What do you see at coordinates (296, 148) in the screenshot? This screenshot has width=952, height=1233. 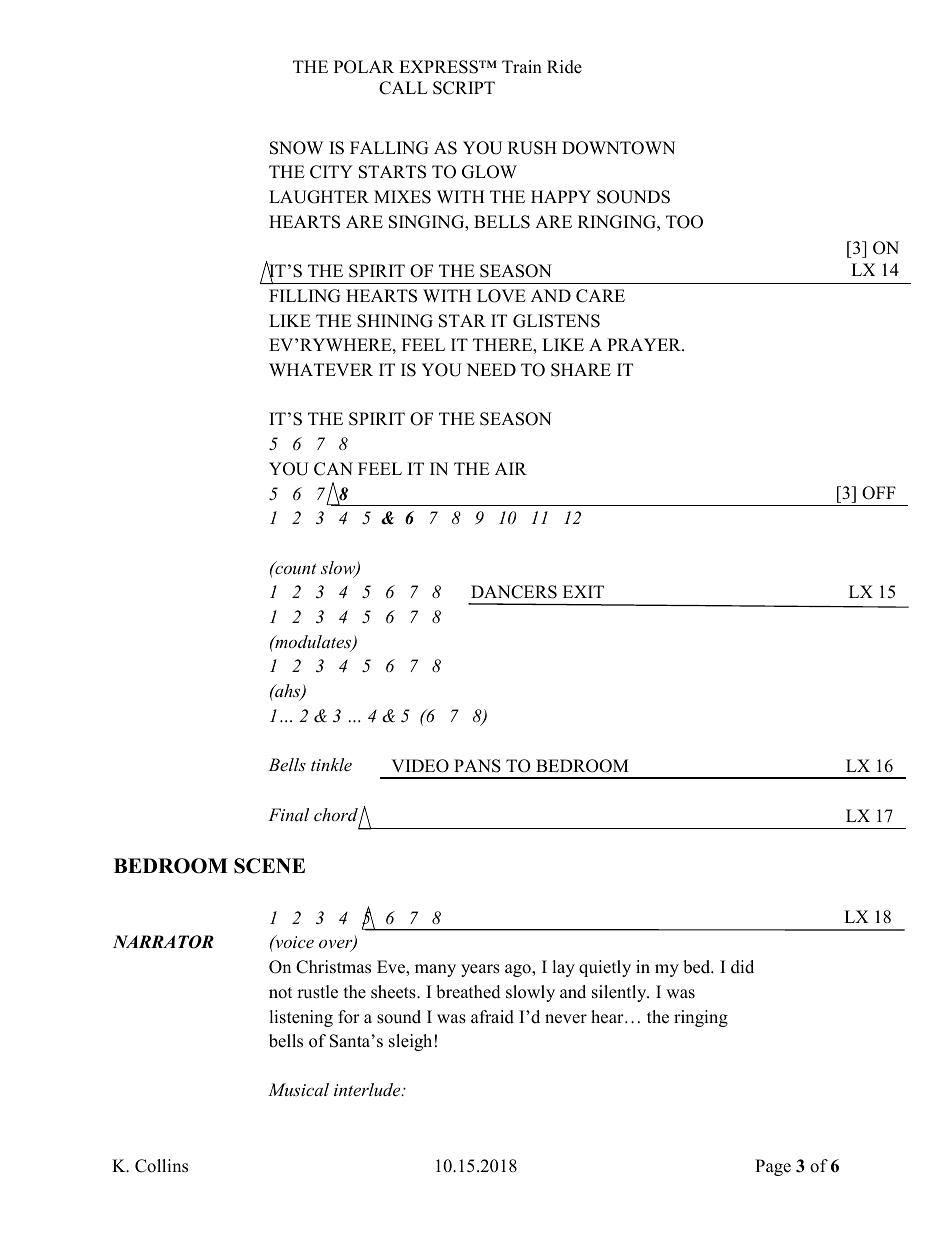 I see `SNOW` at bounding box center [296, 148].
